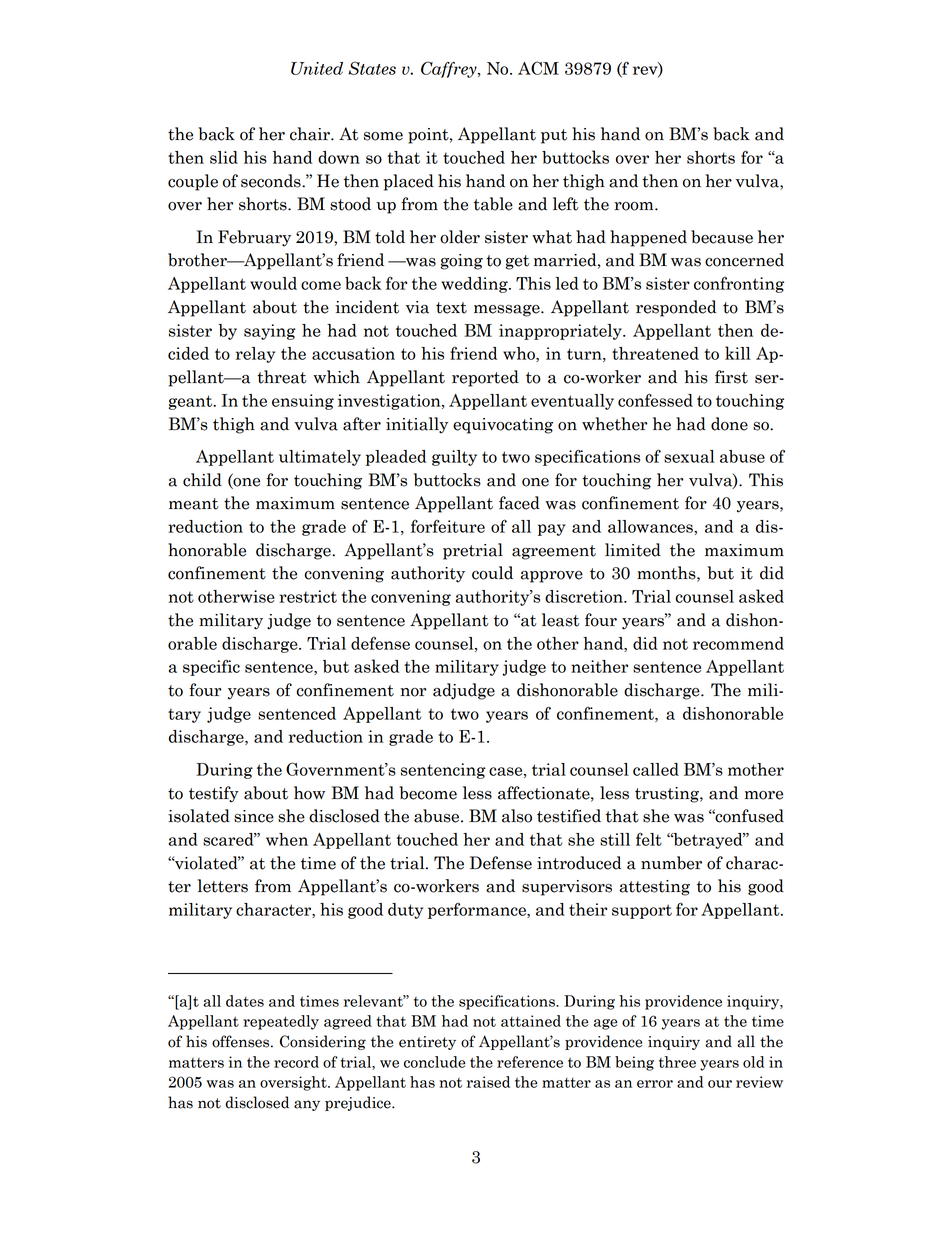 The height and width of the page is (1233, 952). Describe the element at coordinates (296, 1062) in the page. I see `record` at that location.
